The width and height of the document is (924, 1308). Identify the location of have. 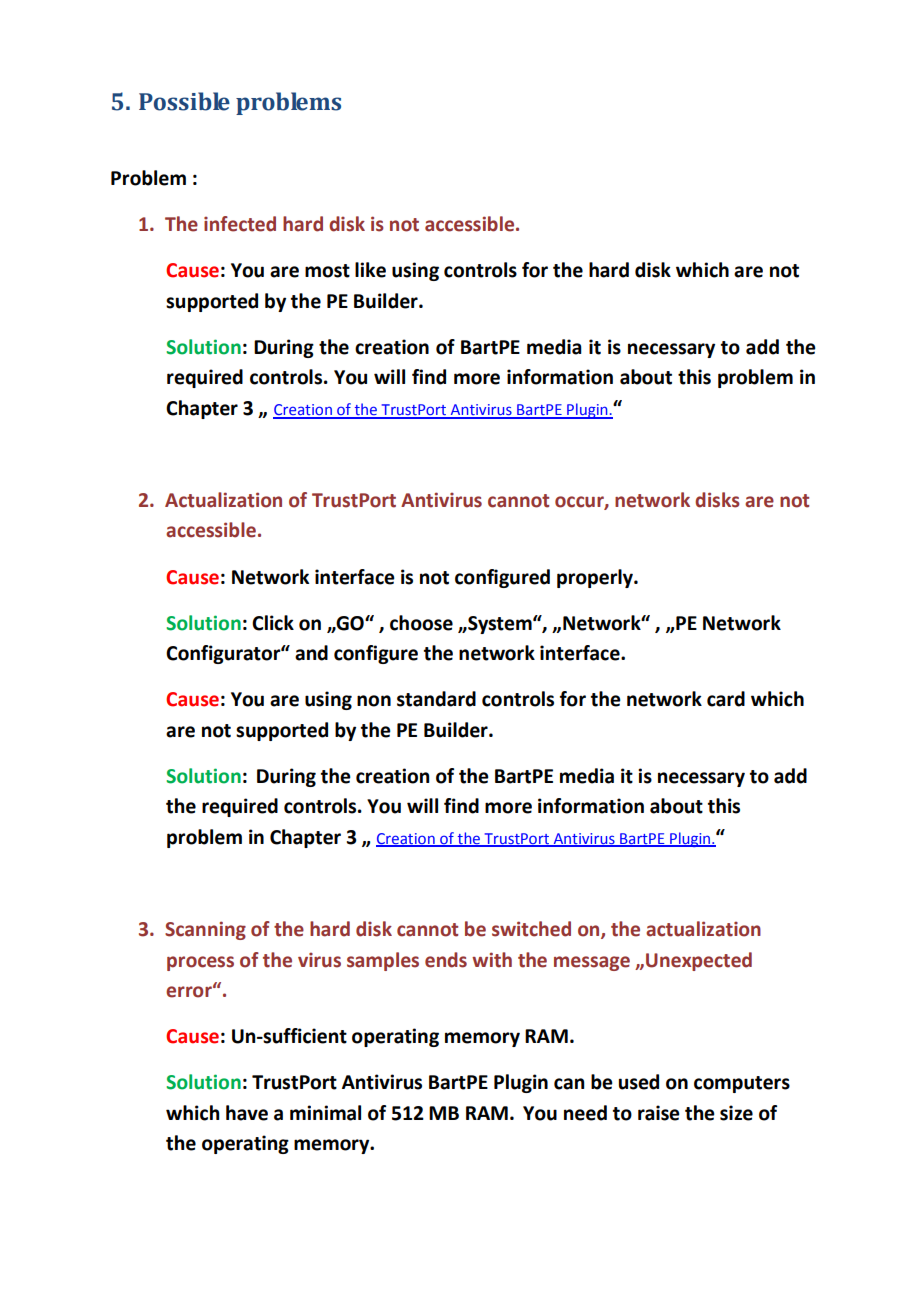
(247, 1113).
